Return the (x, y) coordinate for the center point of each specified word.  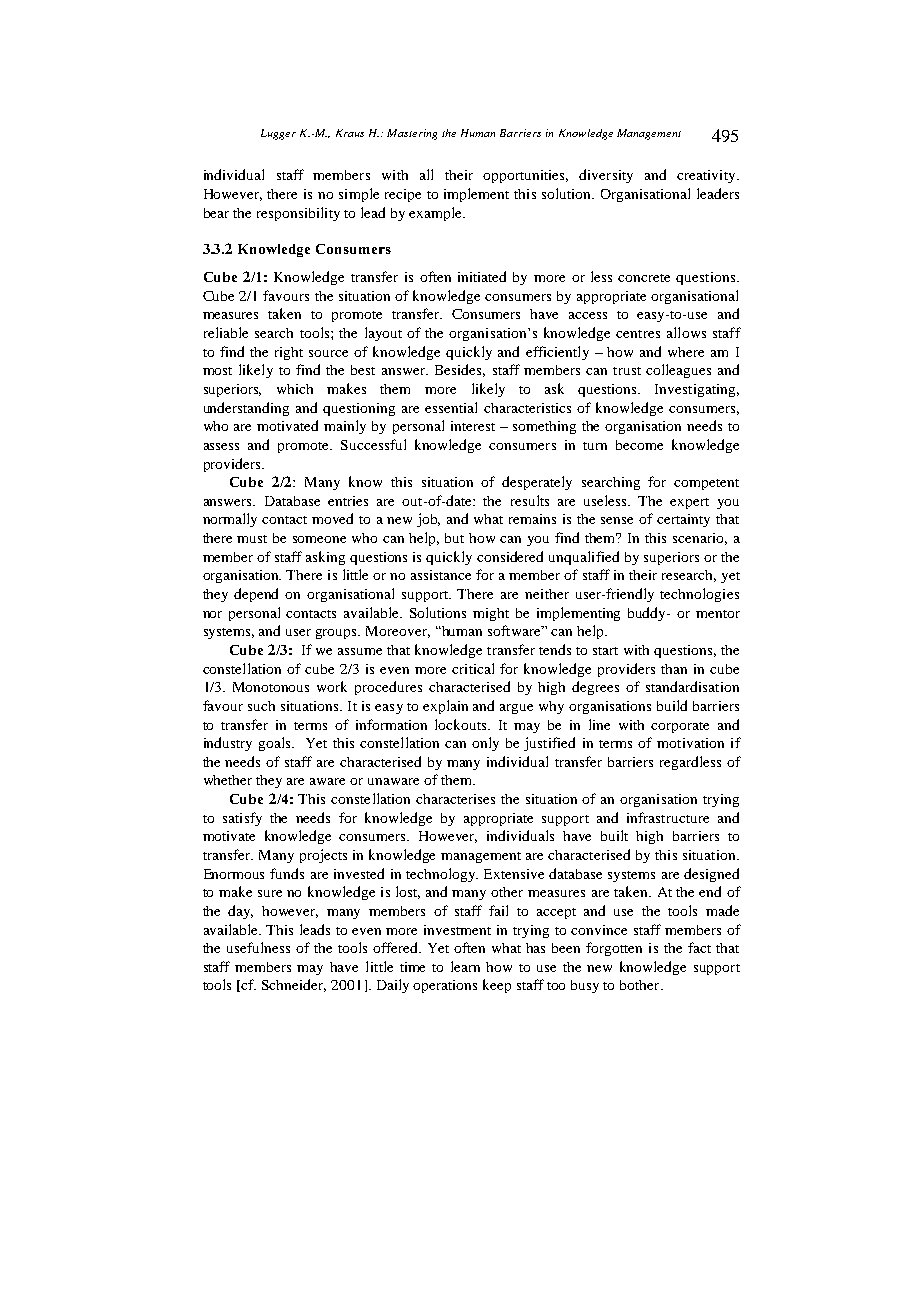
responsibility (298, 214)
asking (325, 558)
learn (465, 966)
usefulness (258, 947)
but (454, 538)
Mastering (412, 134)
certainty (683, 520)
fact (699, 947)
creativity (707, 176)
